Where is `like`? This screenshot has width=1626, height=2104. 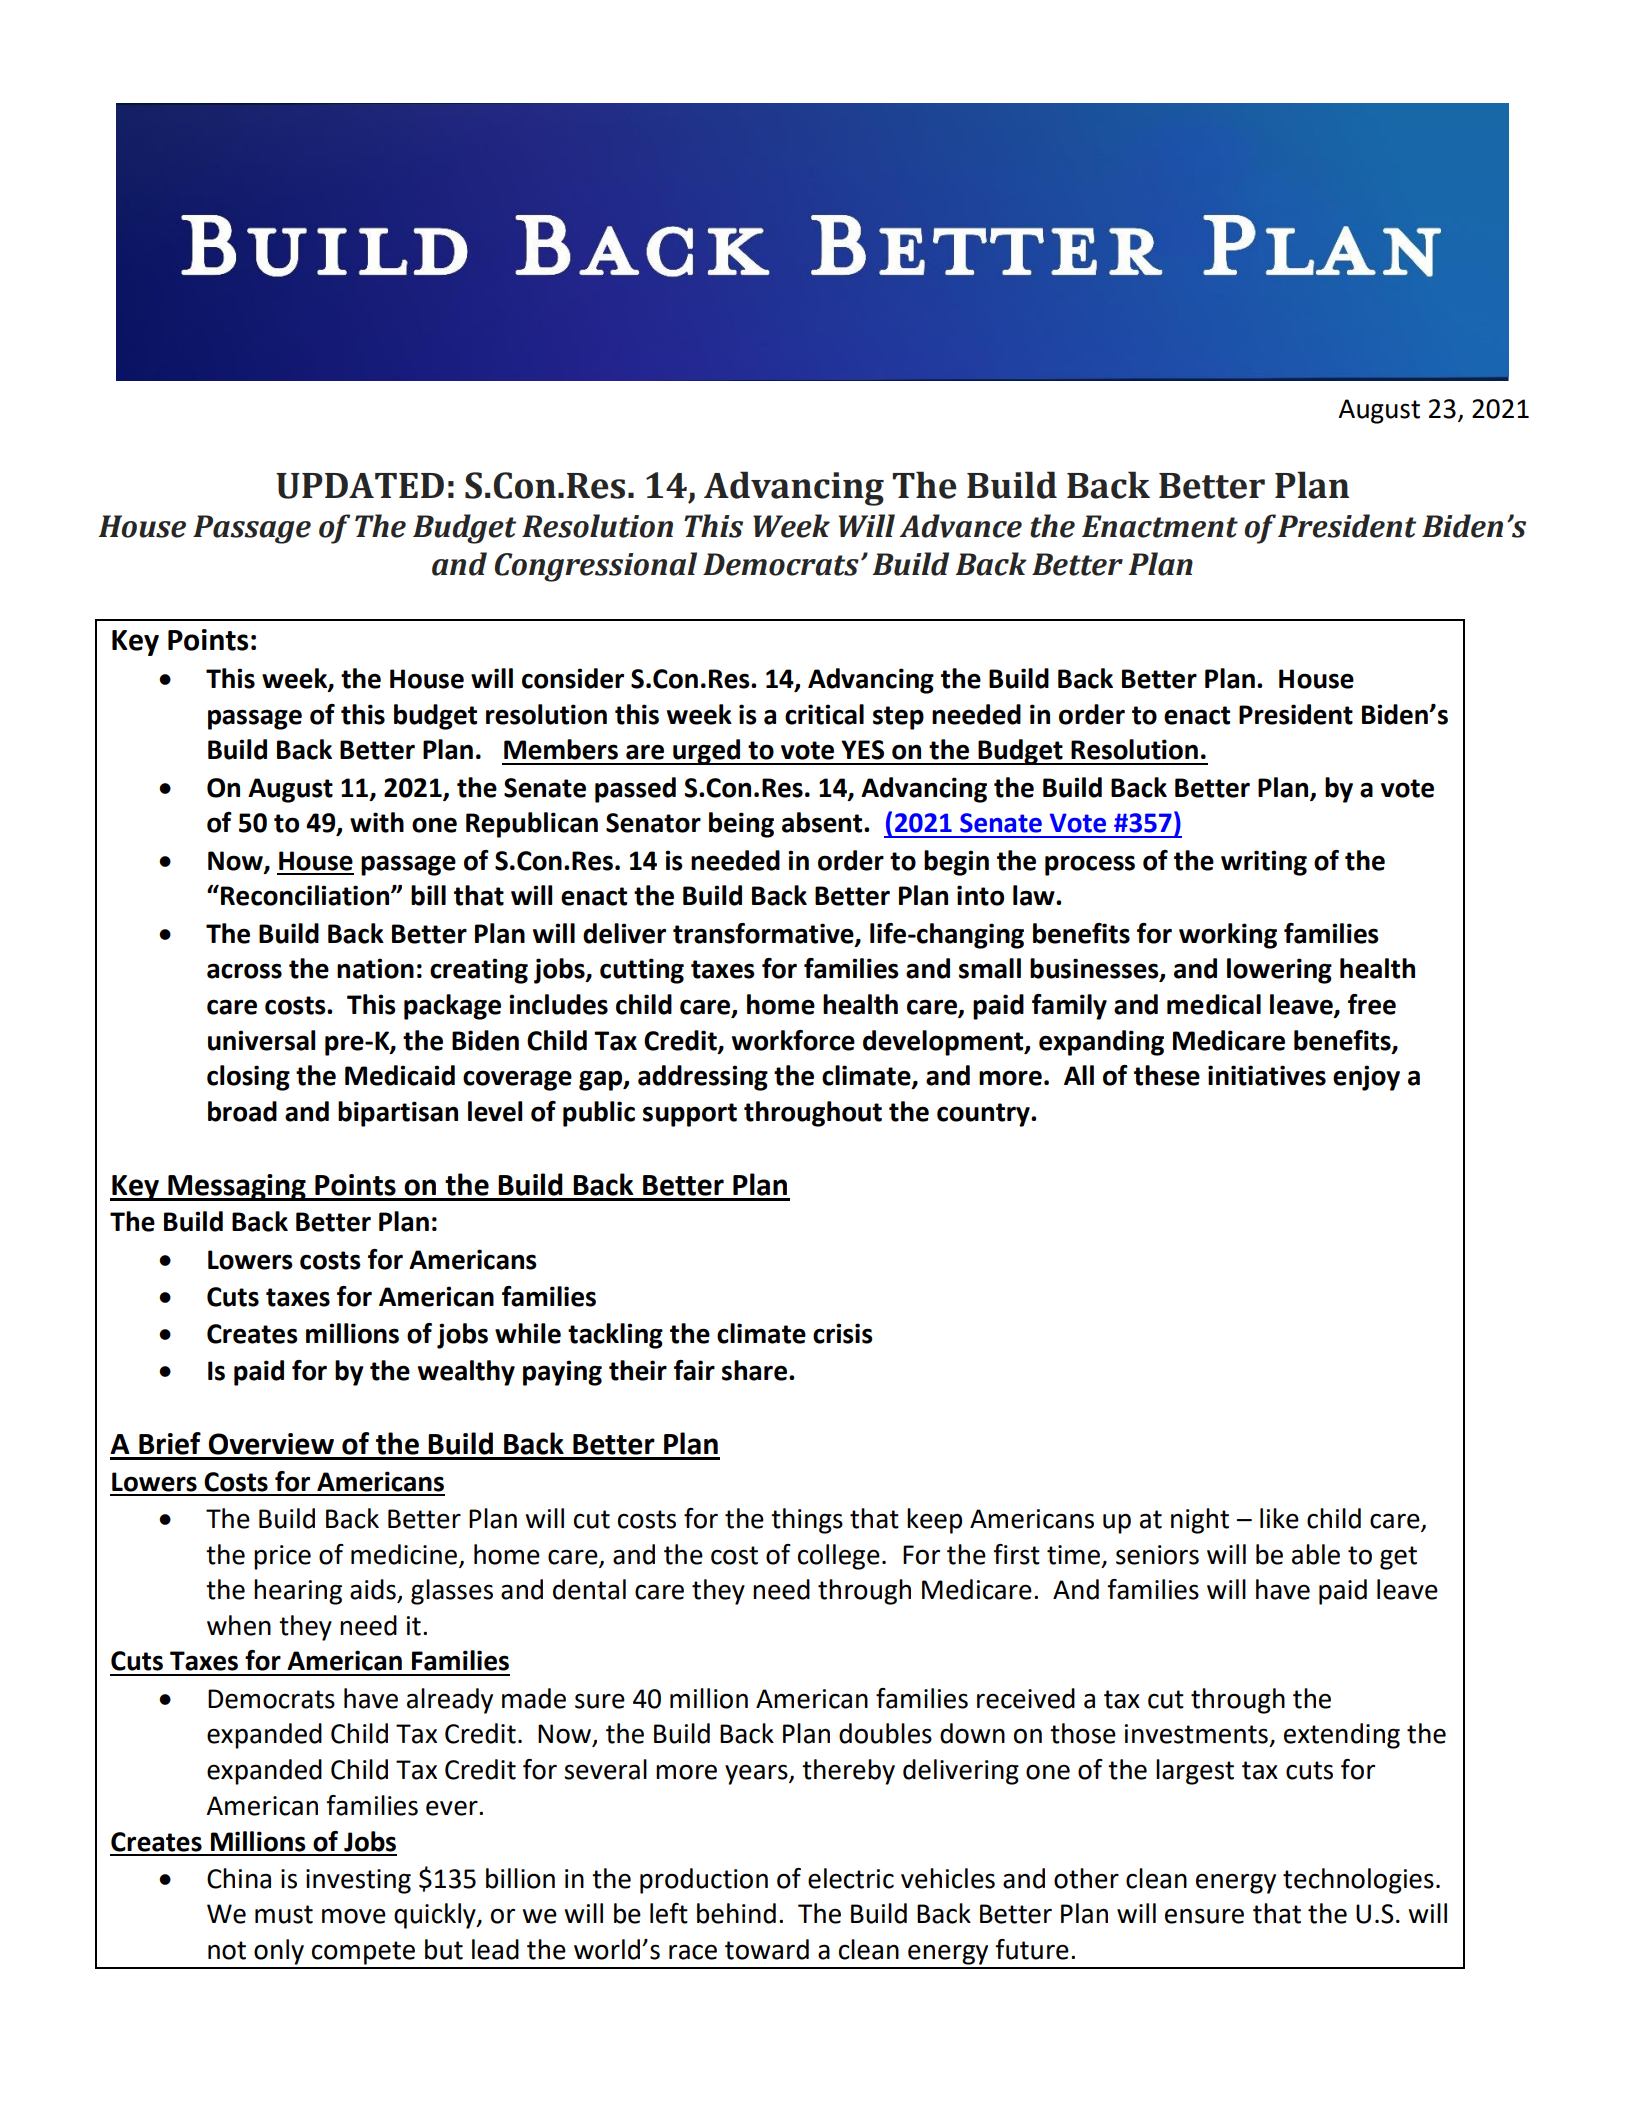
like is located at coordinates (1279, 1518).
